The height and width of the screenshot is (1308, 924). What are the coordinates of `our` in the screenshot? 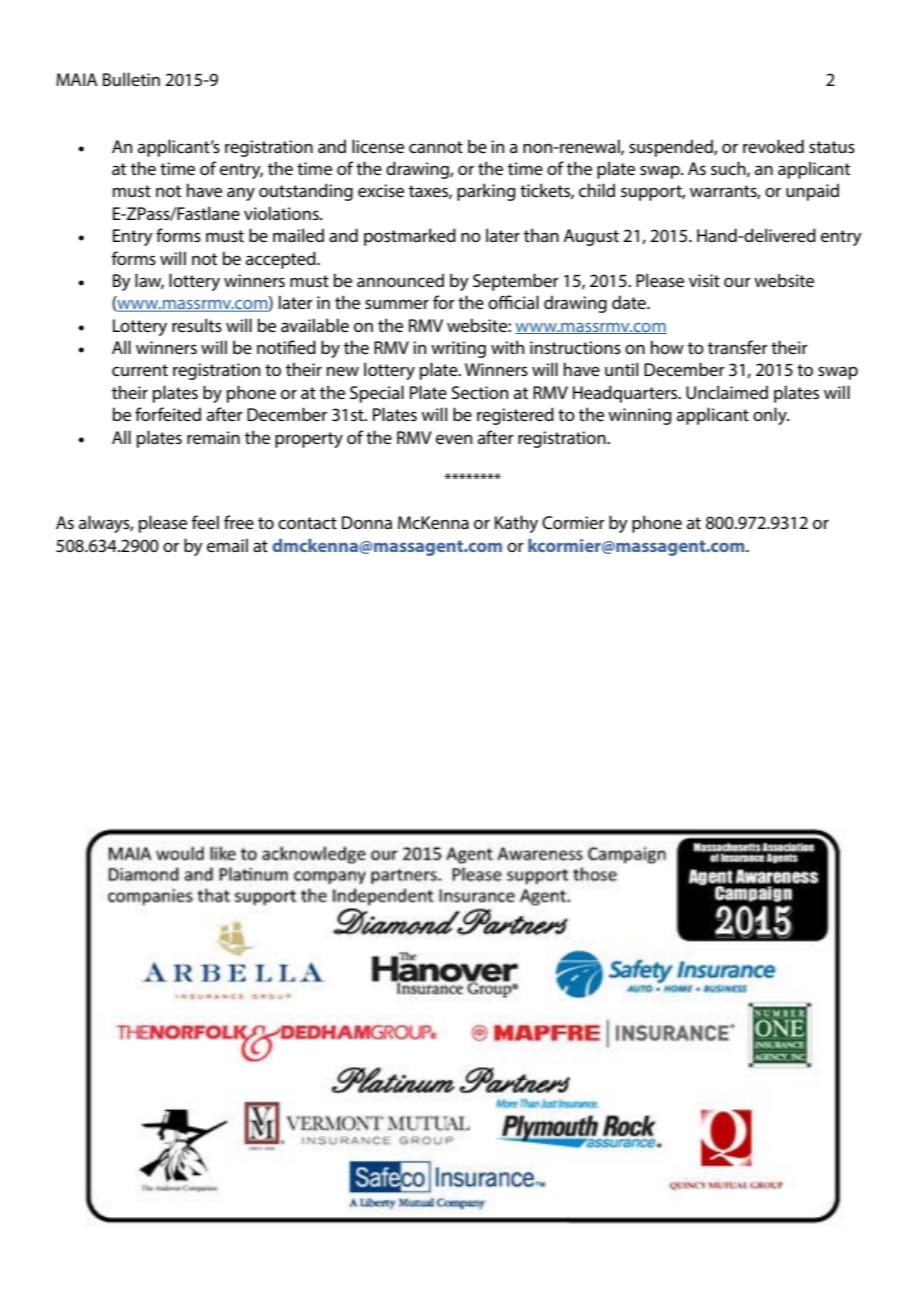 It's located at (737, 282).
